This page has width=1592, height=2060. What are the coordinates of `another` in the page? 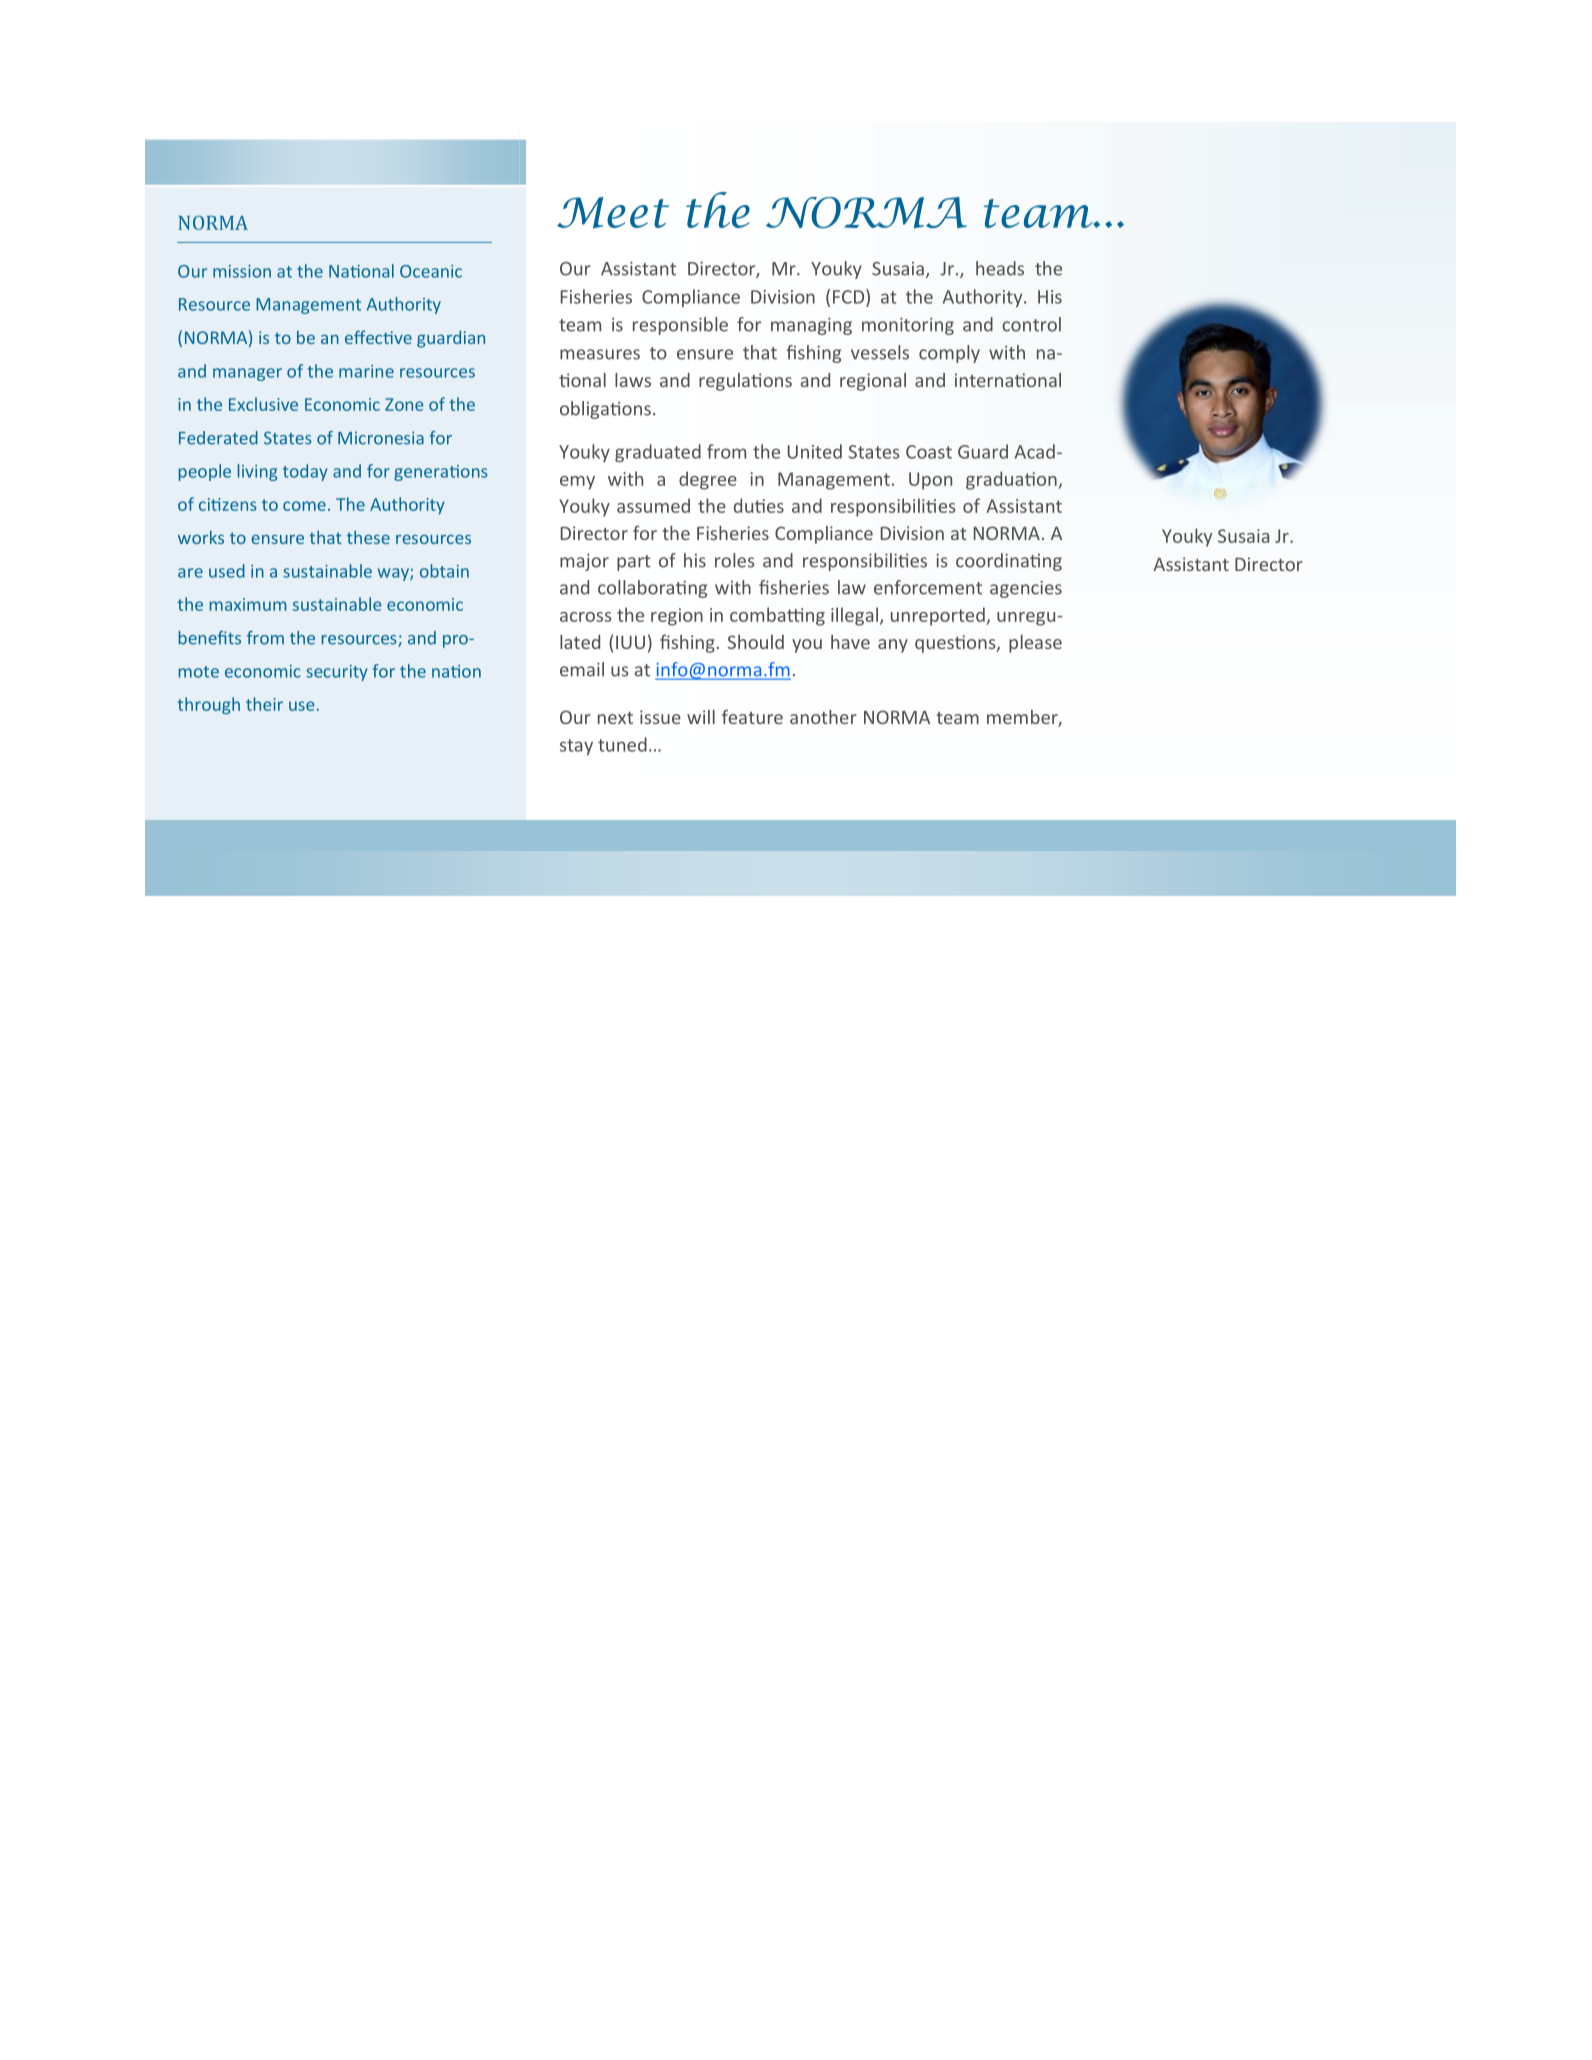 It's located at (823, 717).
